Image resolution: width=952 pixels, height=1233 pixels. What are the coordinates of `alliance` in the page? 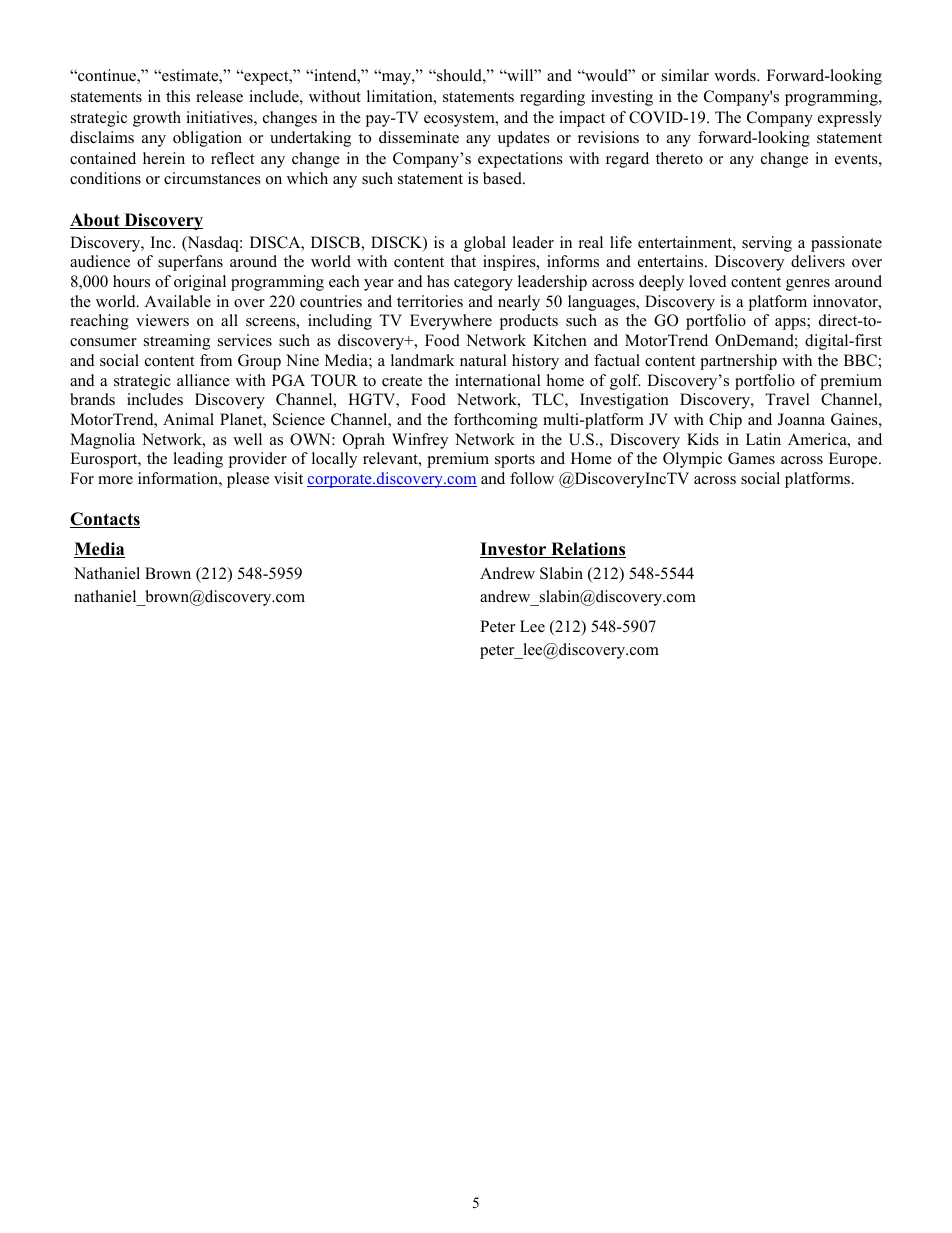 It's located at (203, 380).
